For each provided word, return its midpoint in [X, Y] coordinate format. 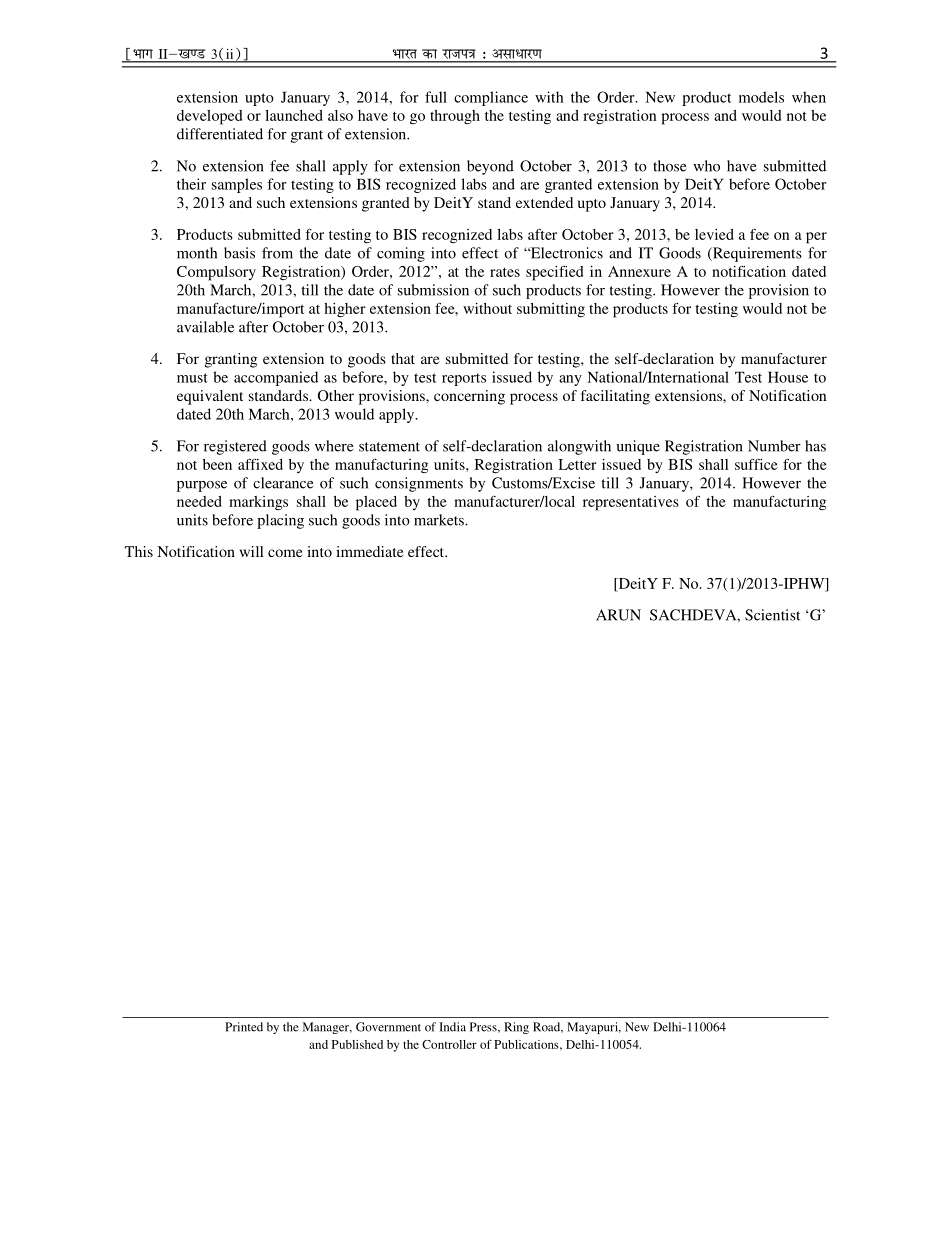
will [251, 551]
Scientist [772, 615]
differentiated [220, 134]
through [455, 117]
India [452, 1027]
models [761, 97]
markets [440, 520]
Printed [244, 1027]
